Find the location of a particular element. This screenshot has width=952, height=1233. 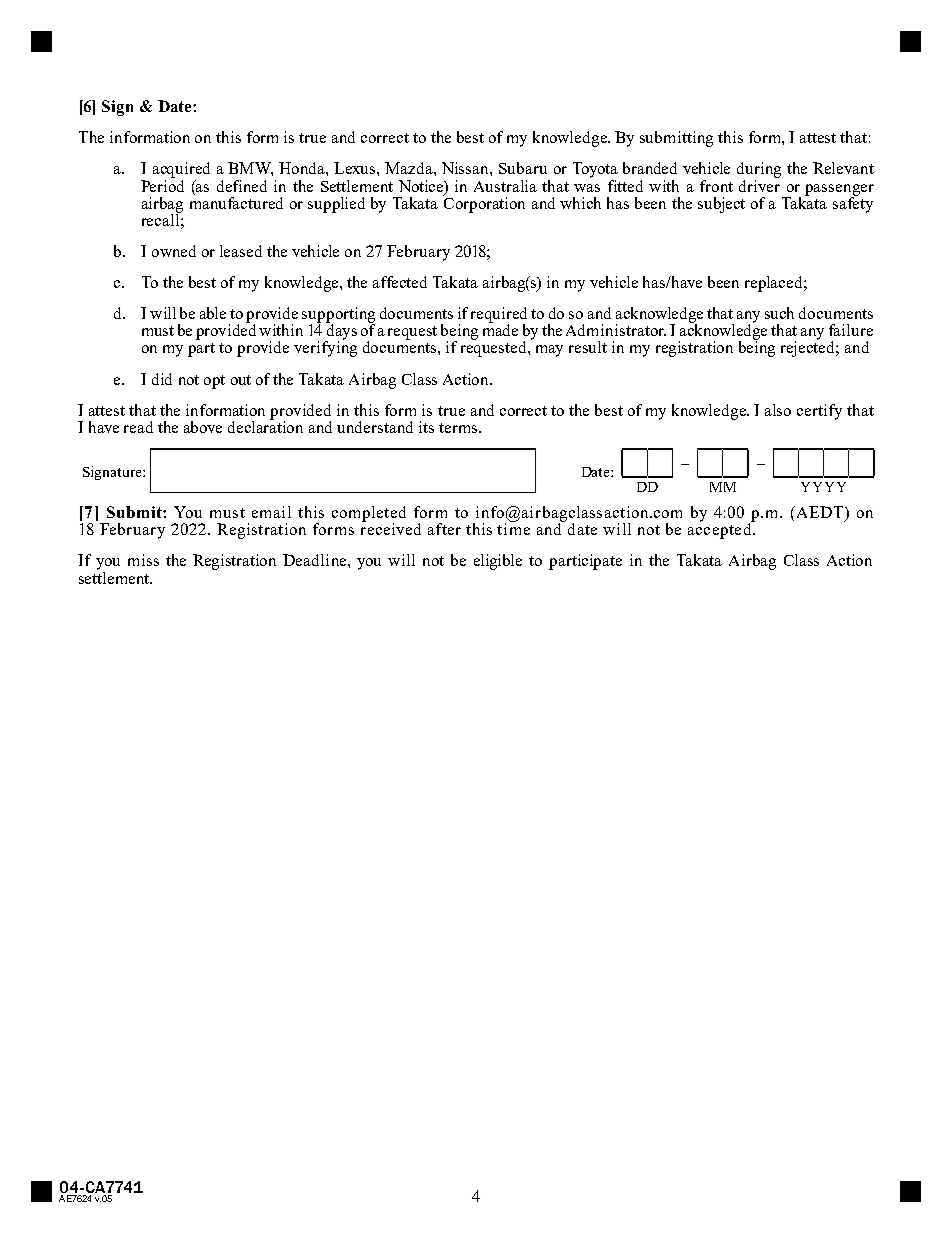

subject is located at coordinates (721, 205).
